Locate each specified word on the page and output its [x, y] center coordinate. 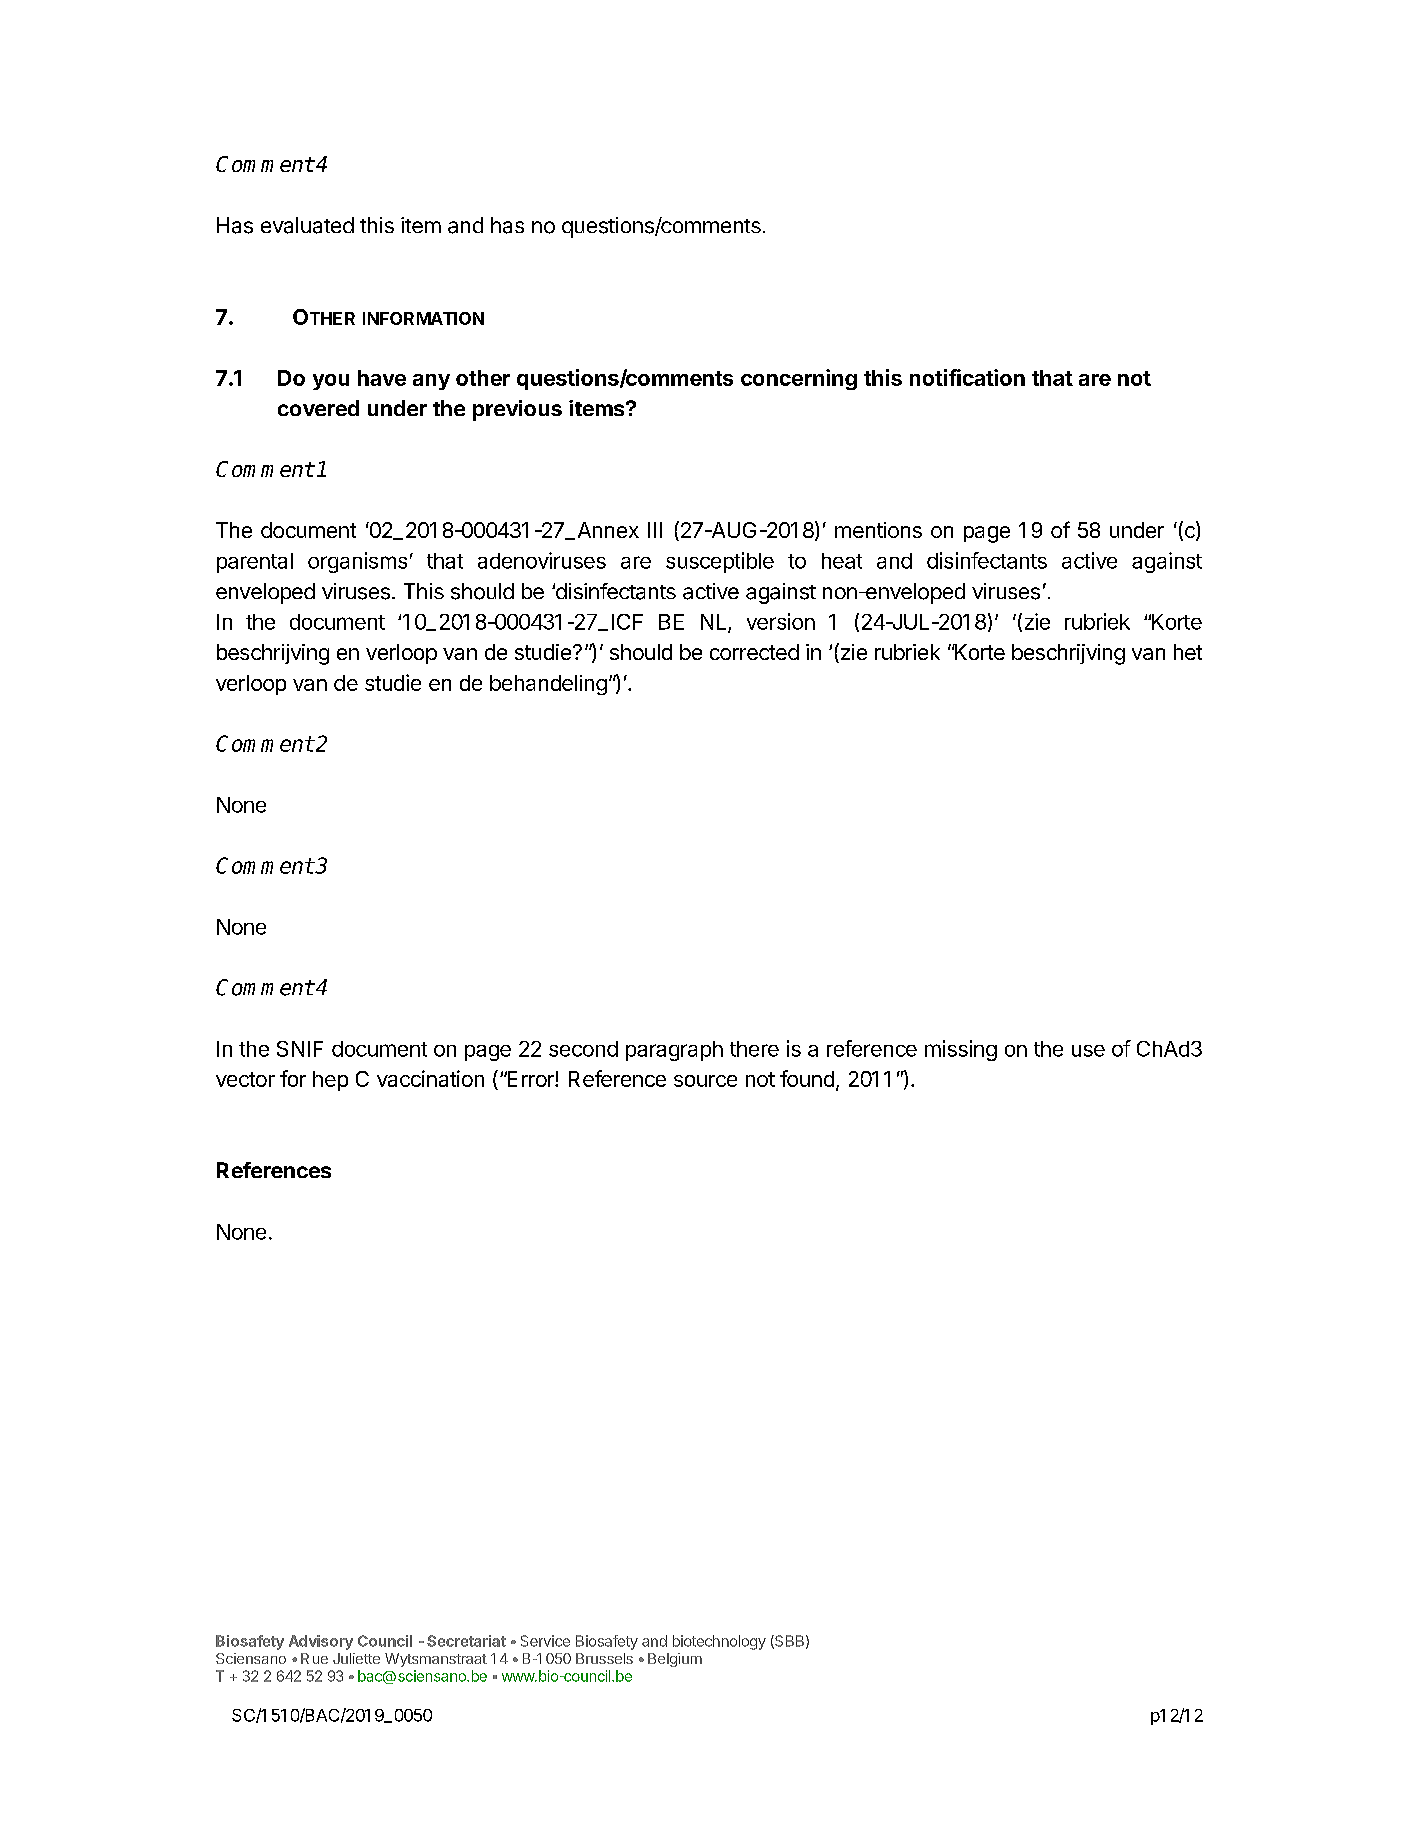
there [754, 1049]
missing [961, 1050]
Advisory [321, 1642]
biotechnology [719, 1642]
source [705, 1081]
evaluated [307, 225]
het [1188, 652]
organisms [357, 562]
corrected [754, 652]
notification [967, 377]
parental [255, 563]
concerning [799, 379]
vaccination [430, 1078]
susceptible [720, 562]
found [807, 1078]
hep [330, 1081]
